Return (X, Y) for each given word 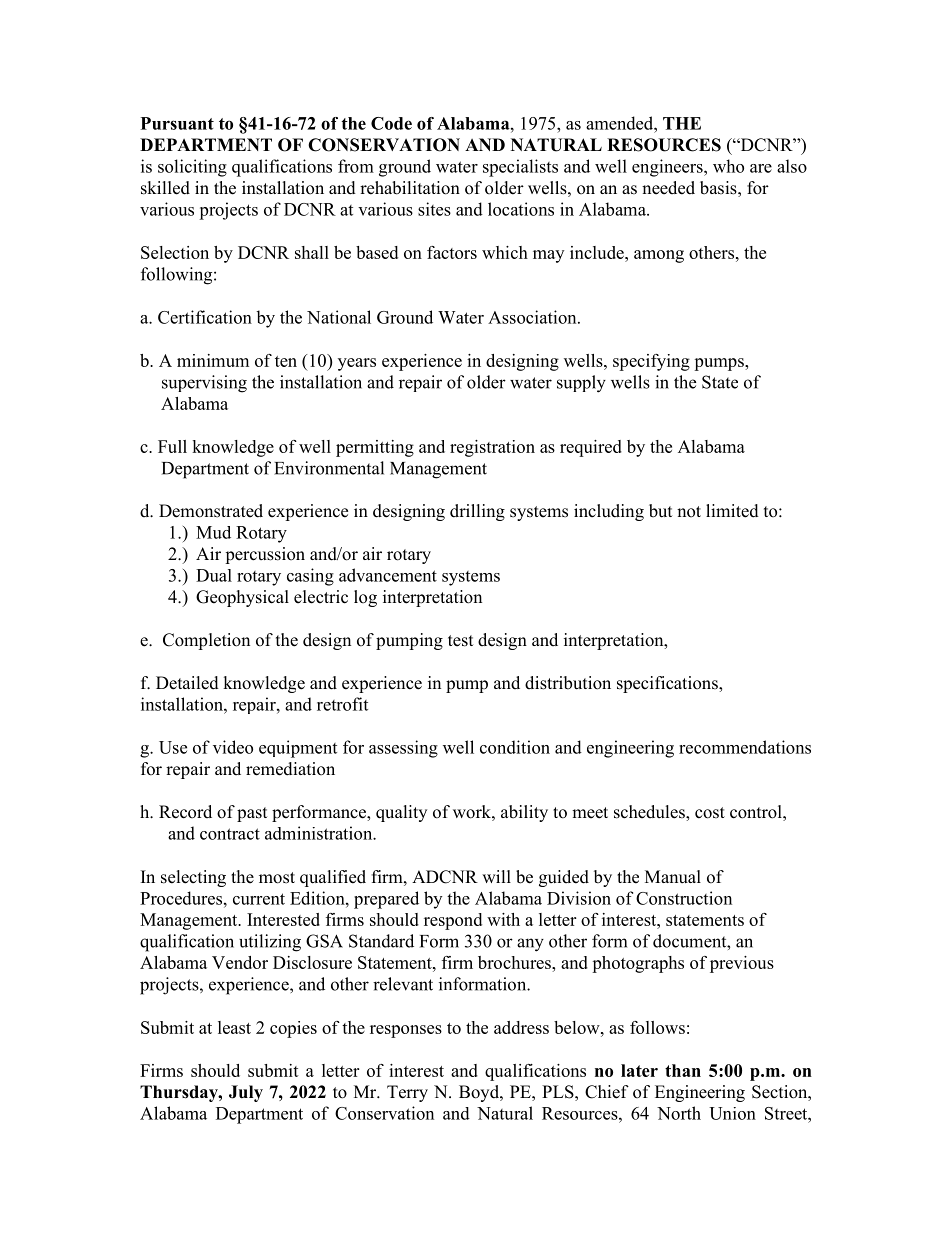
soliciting (192, 168)
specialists (520, 168)
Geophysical (242, 598)
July (246, 1093)
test (460, 641)
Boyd (480, 1093)
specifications (668, 684)
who (728, 166)
